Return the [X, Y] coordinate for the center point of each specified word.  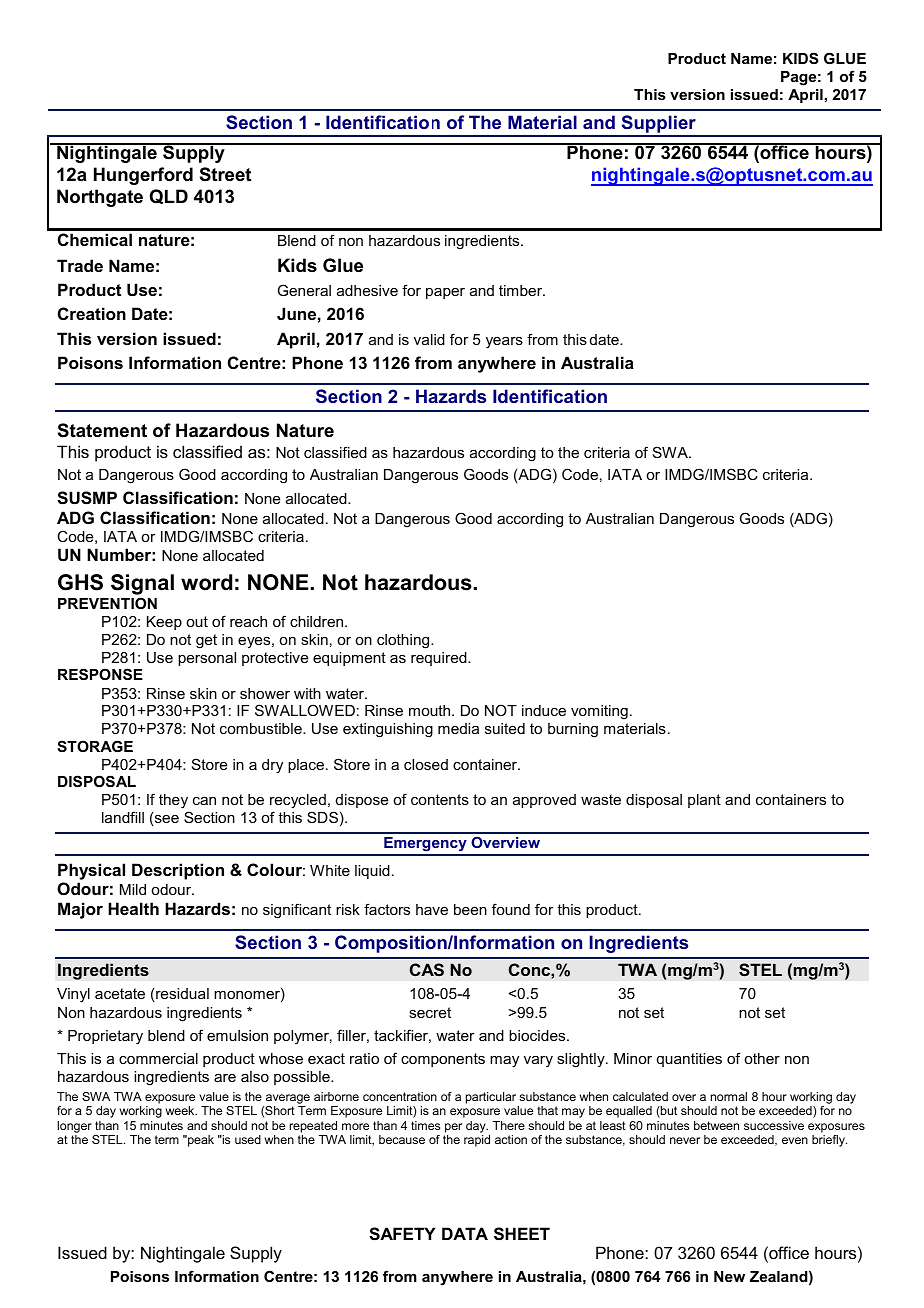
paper [445, 293]
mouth [431, 710]
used [248, 1139]
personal [207, 659]
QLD [169, 196]
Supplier [658, 125]
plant [704, 801]
